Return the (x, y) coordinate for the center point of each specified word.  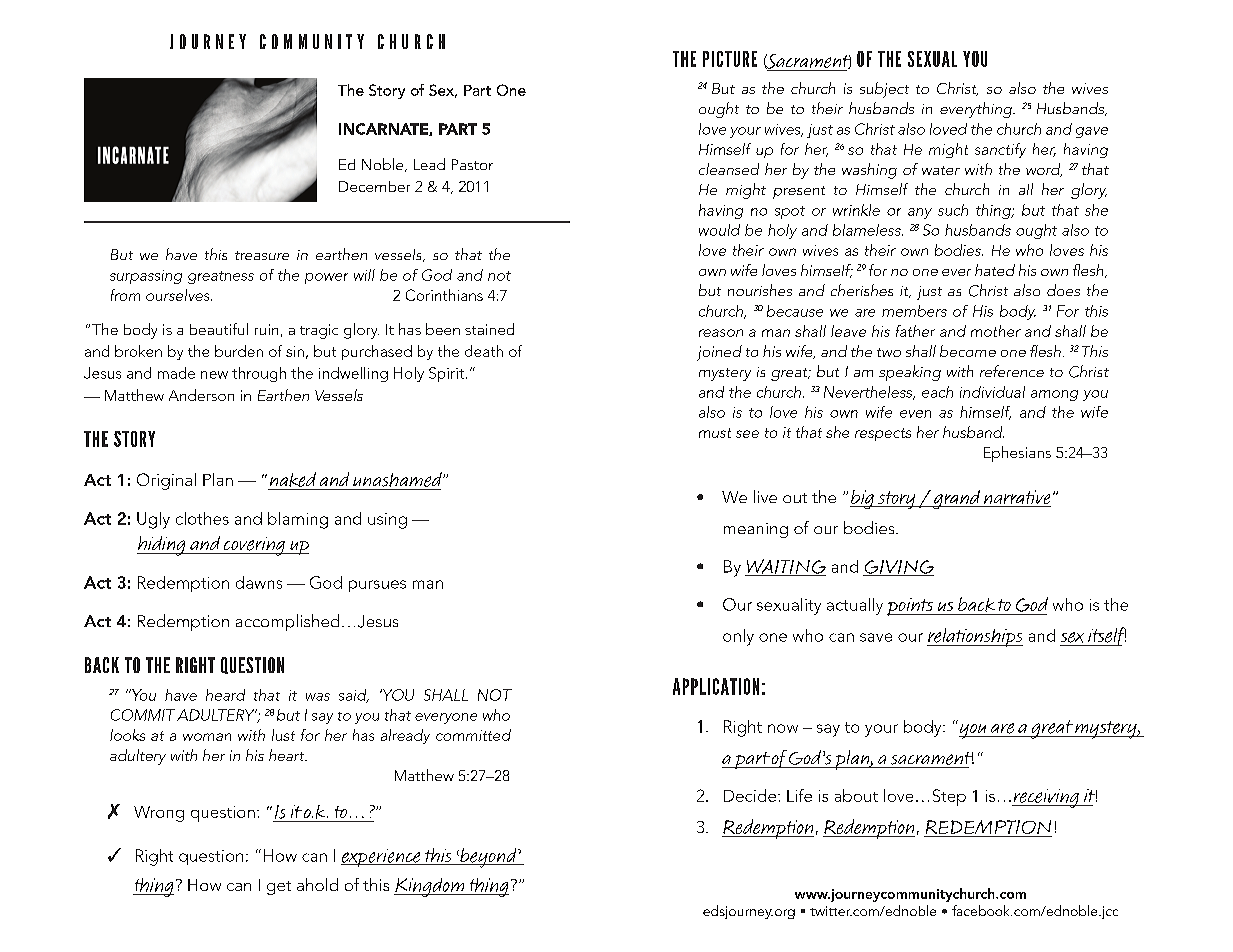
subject (884, 90)
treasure (262, 255)
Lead (429, 164)
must (715, 433)
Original (166, 481)
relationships (975, 637)
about (856, 795)
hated (995, 270)
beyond (488, 858)
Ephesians (1017, 454)
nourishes (760, 290)
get (279, 888)
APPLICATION (716, 686)
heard (225, 695)
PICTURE (730, 59)
